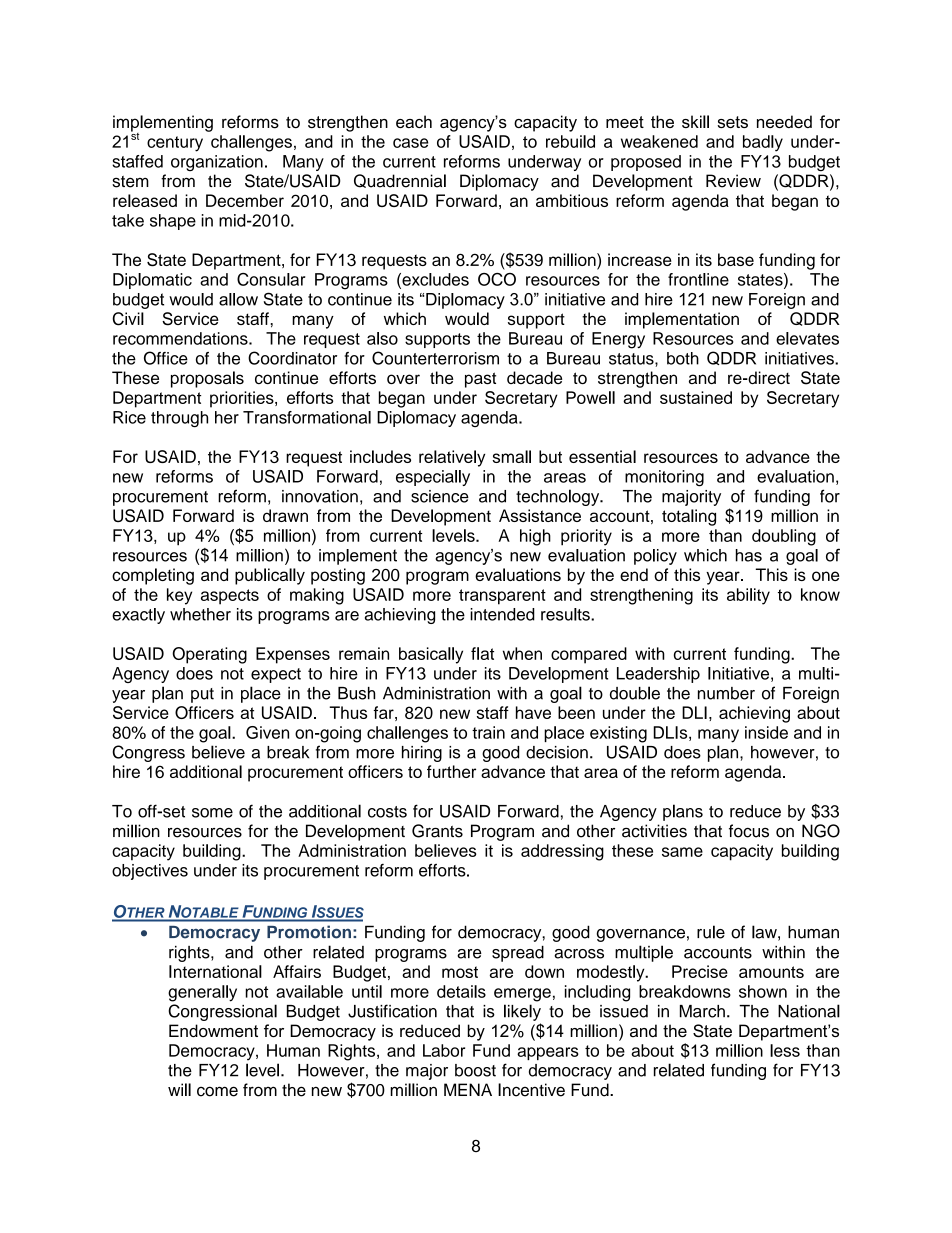 Image resolution: width=952 pixels, height=1233 pixels. Describe the element at coordinates (748, 596) in the document. I see `ability` at that location.
